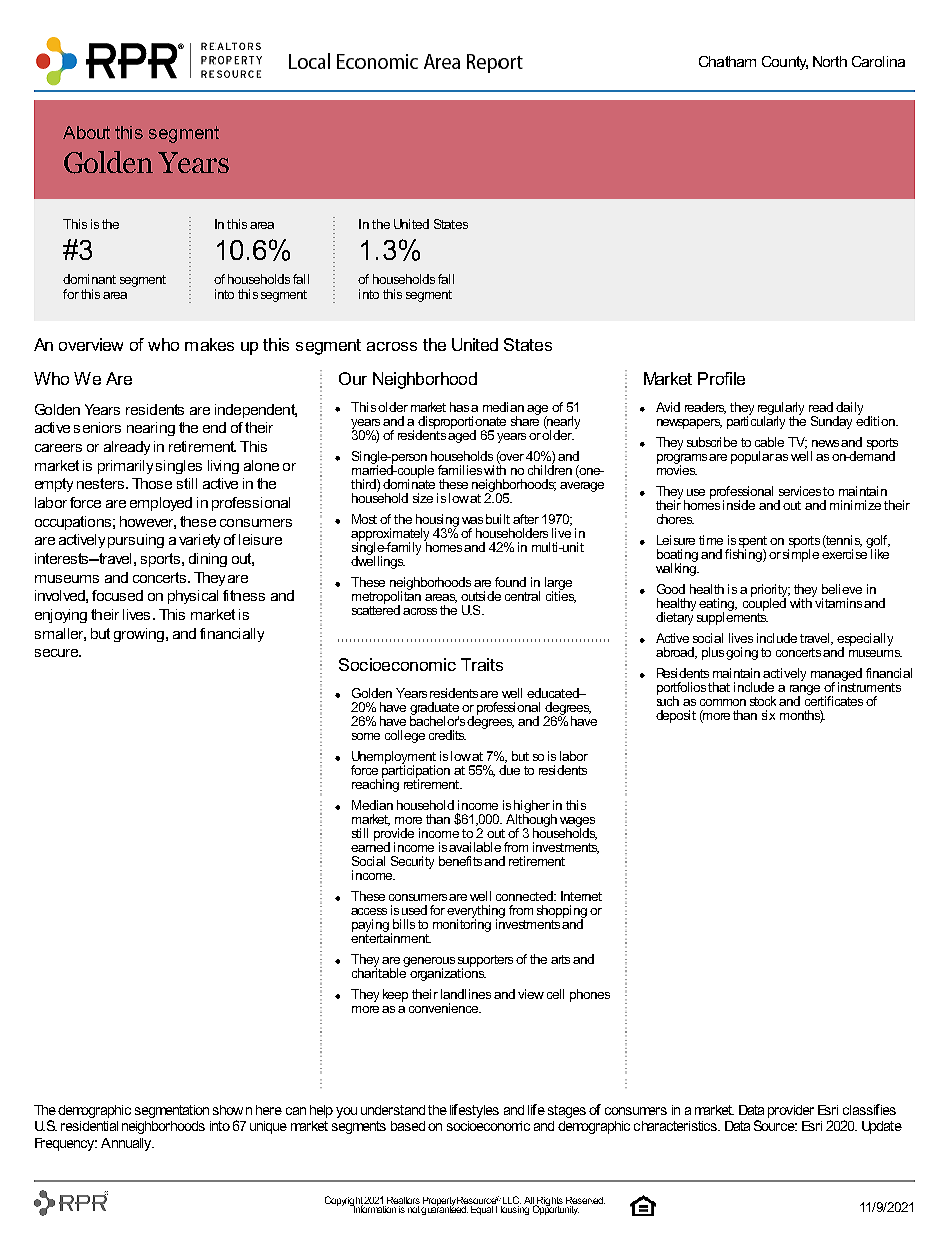 The height and width of the page is (1233, 952). What do you see at coordinates (475, 847) in the page?
I see `available` at bounding box center [475, 847].
